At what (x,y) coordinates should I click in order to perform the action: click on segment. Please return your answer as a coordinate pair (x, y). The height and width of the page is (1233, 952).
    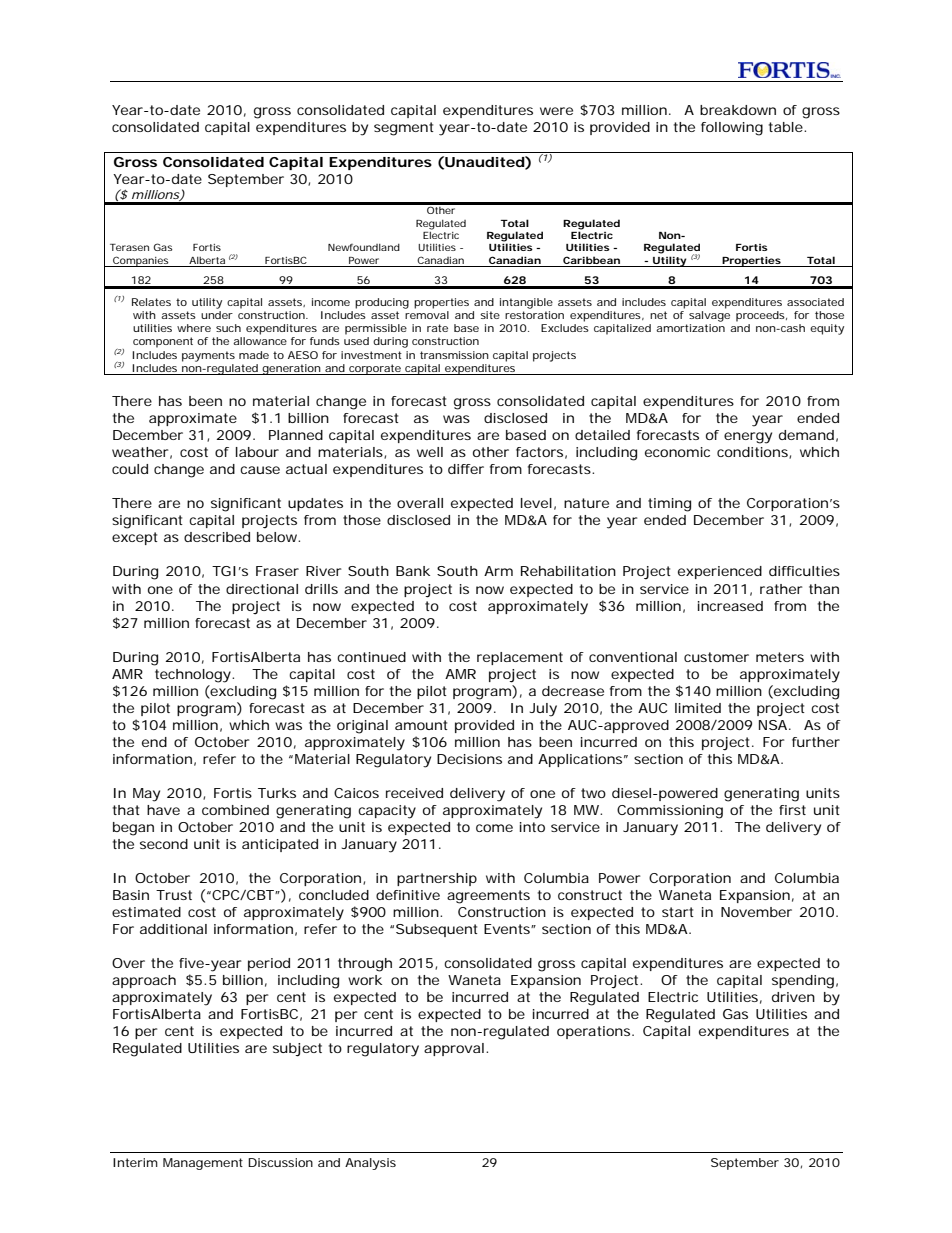
    Looking at the image, I should click on (404, 129).
